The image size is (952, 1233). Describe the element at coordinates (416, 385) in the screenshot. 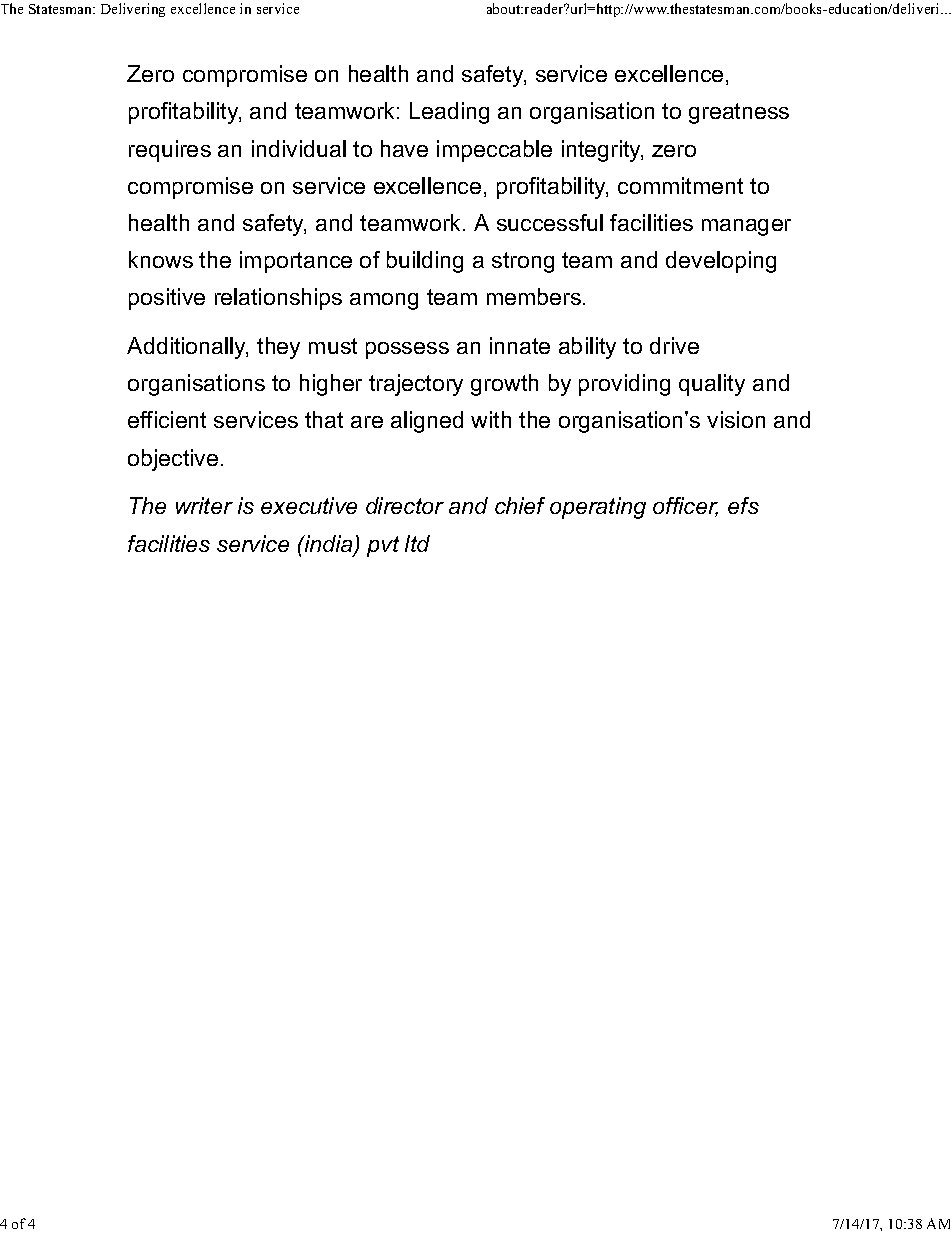

I see `trajectory` at that location.
